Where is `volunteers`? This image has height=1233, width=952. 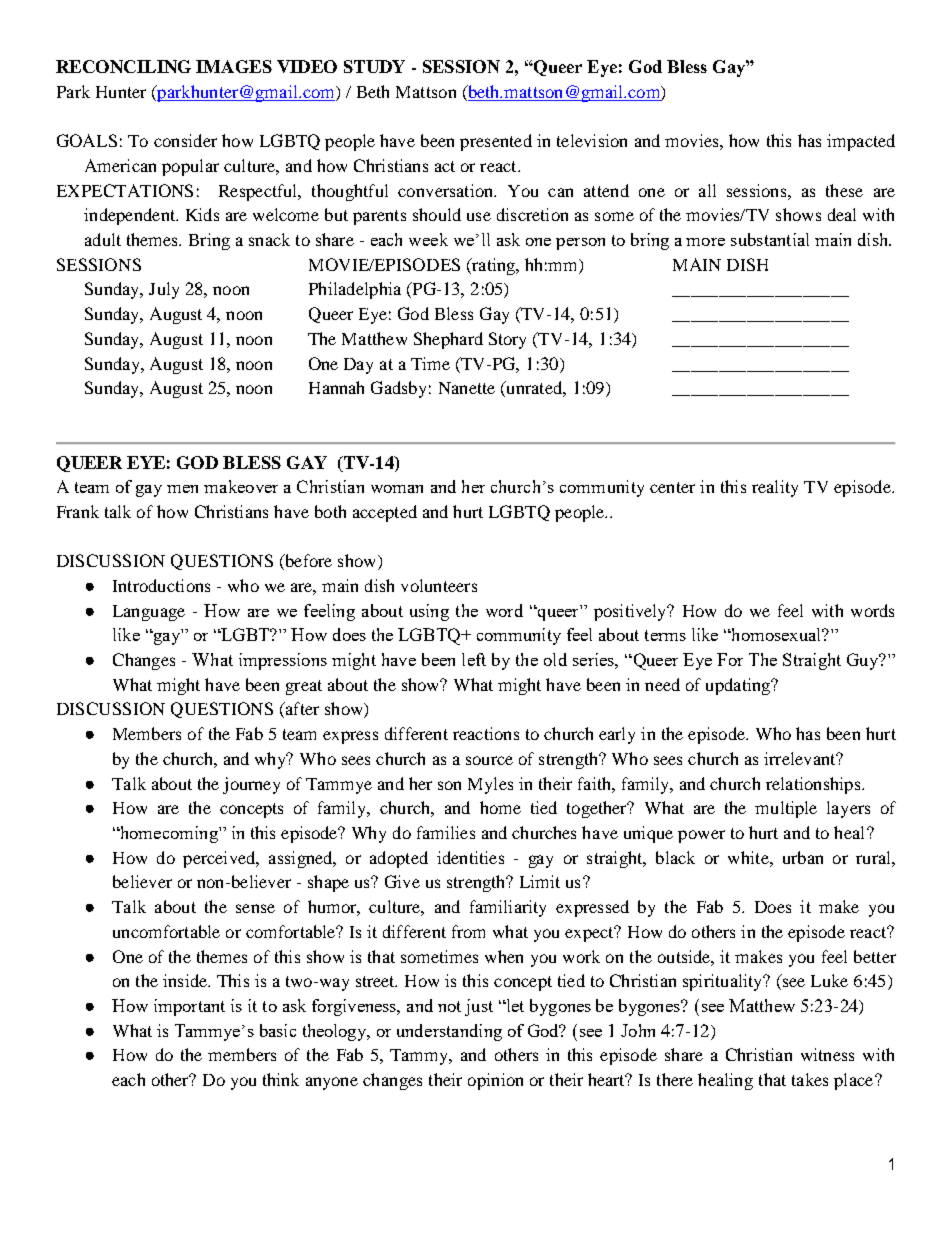
volunteers is located at coordinates (439, 585).
